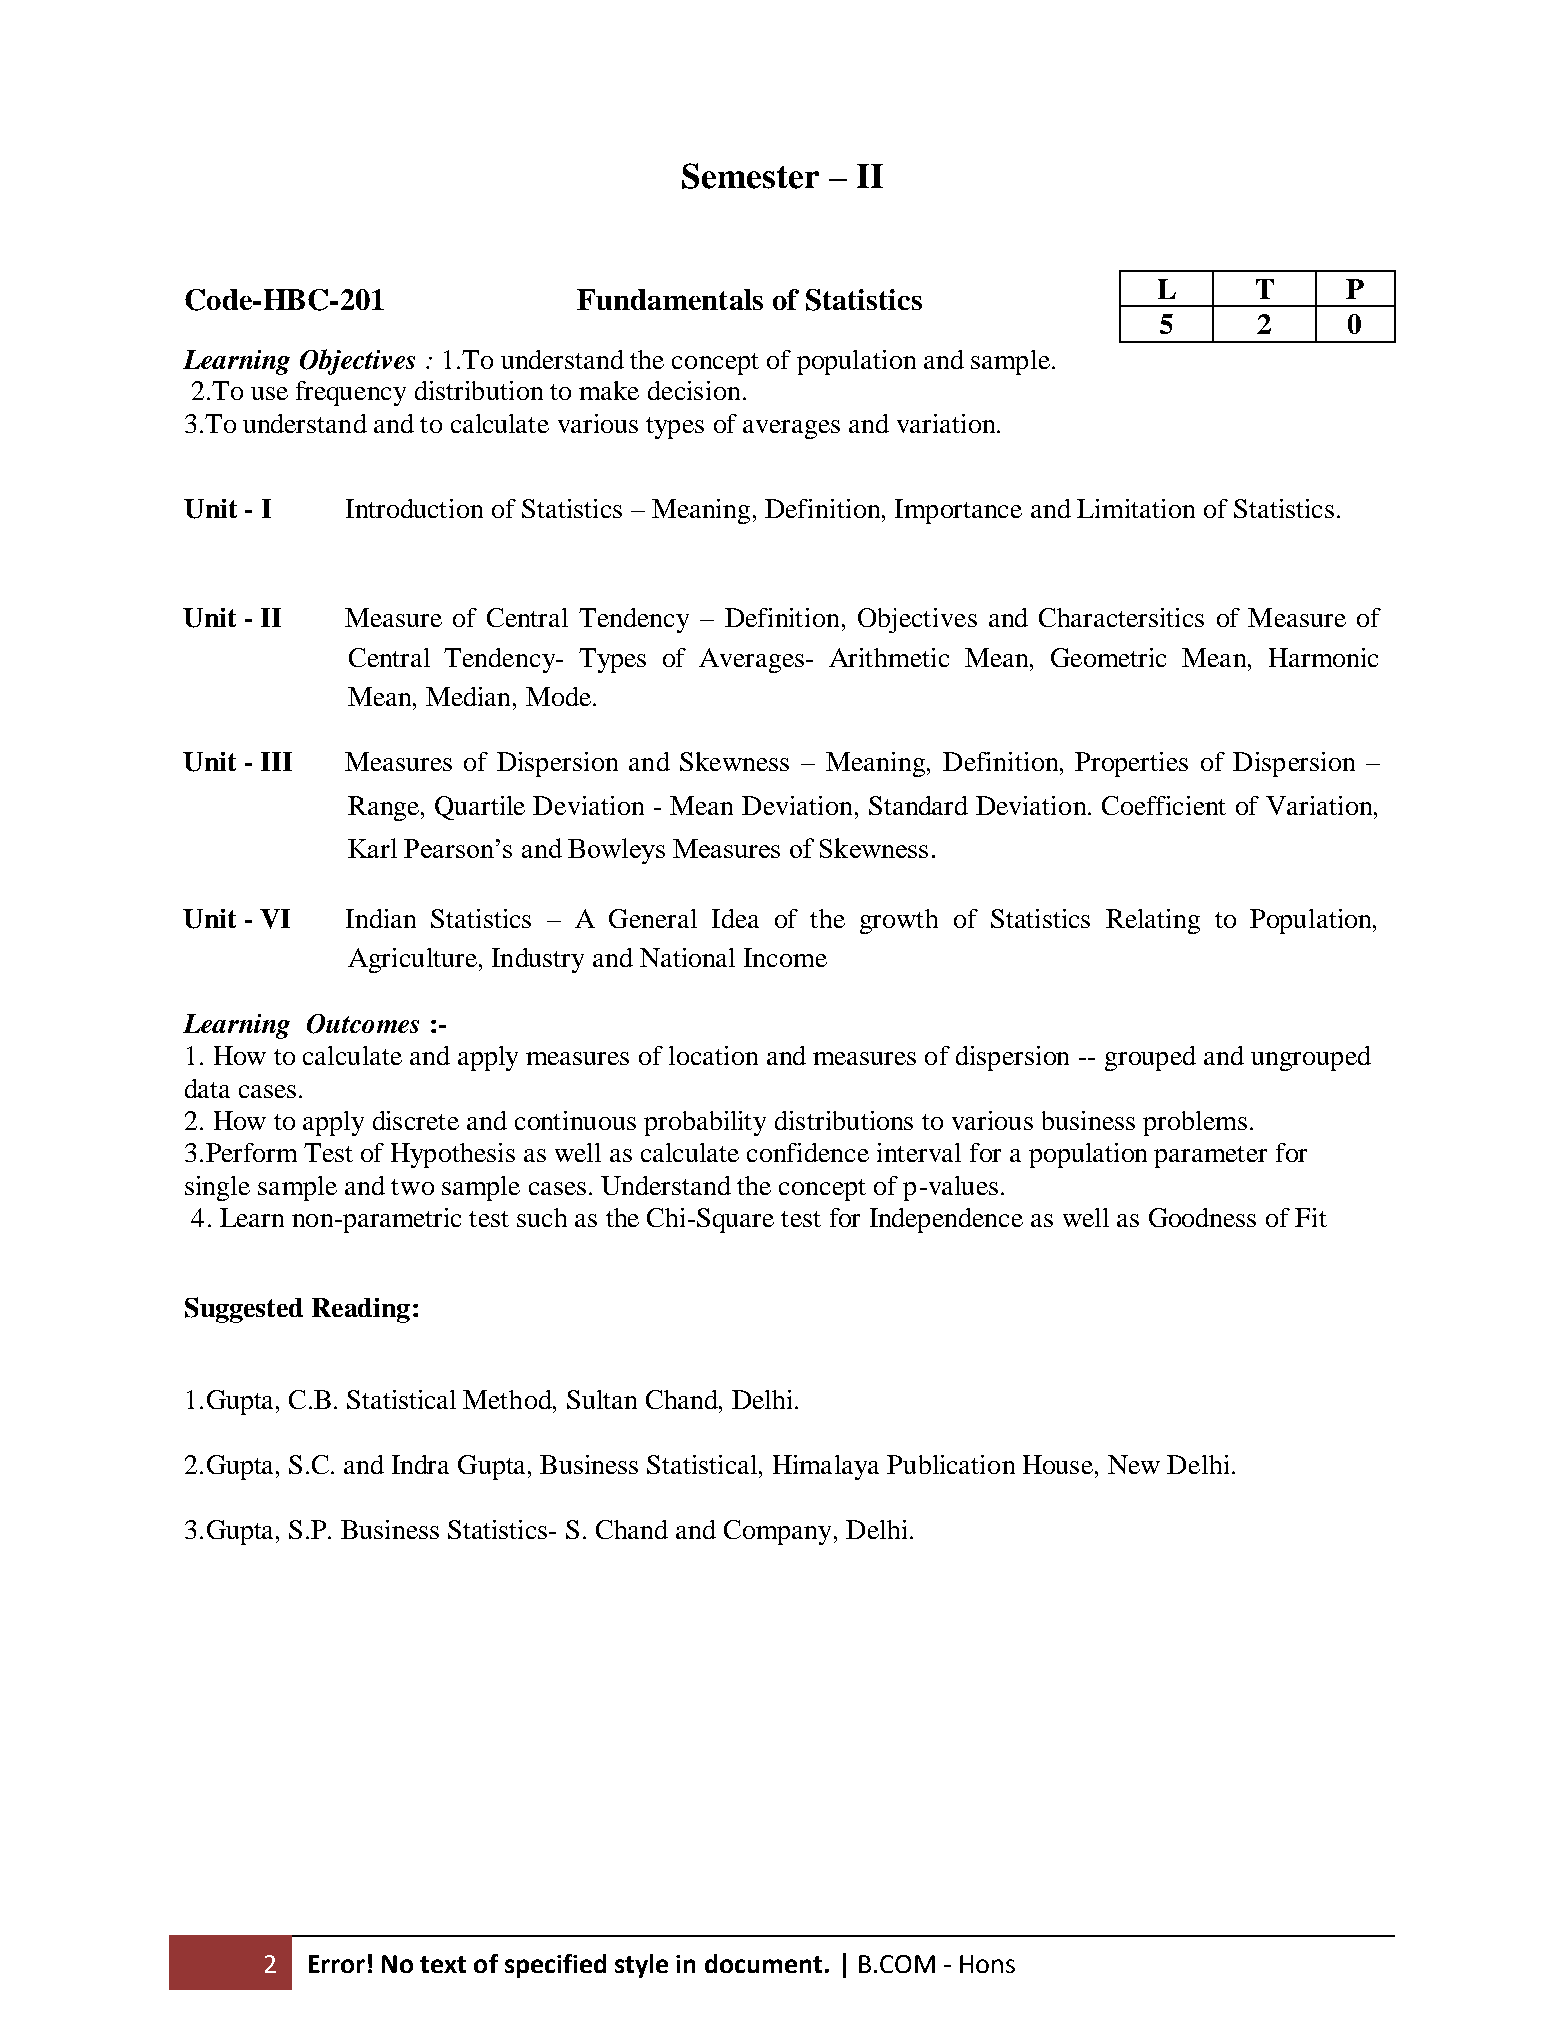 The image size is (1564, 2023). Describe the element at coordinates (763, 1963) in the screenshot. I see `document` at that location.
